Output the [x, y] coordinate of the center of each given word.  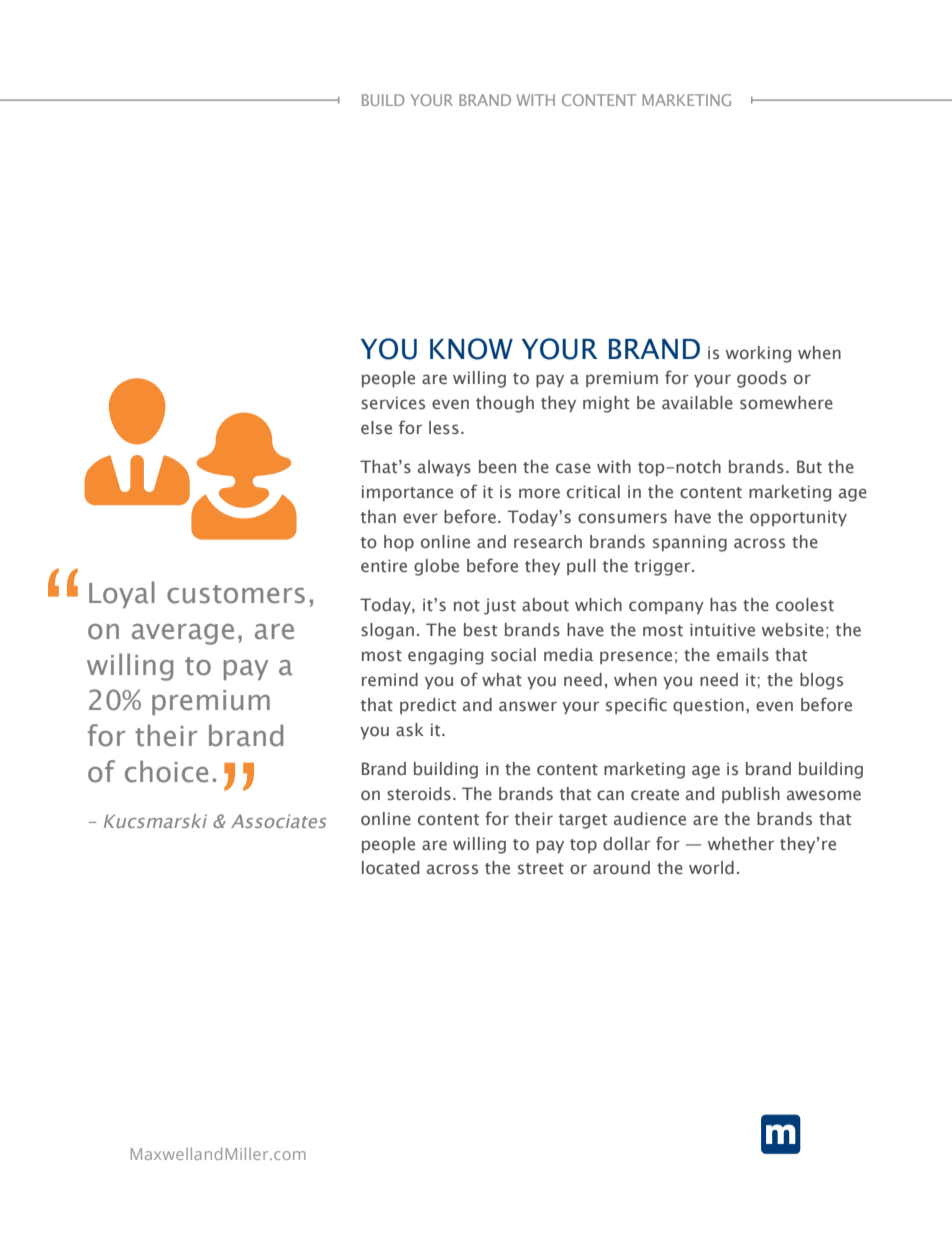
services [393, 403]
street [541, 869]
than [378, 516]
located [390, 867]
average [183, 634]
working [758, 354]
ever [420, 518]
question [708, 706]
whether [741, 844]
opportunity [798, 518]
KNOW [471, 349]
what [502, 679]
